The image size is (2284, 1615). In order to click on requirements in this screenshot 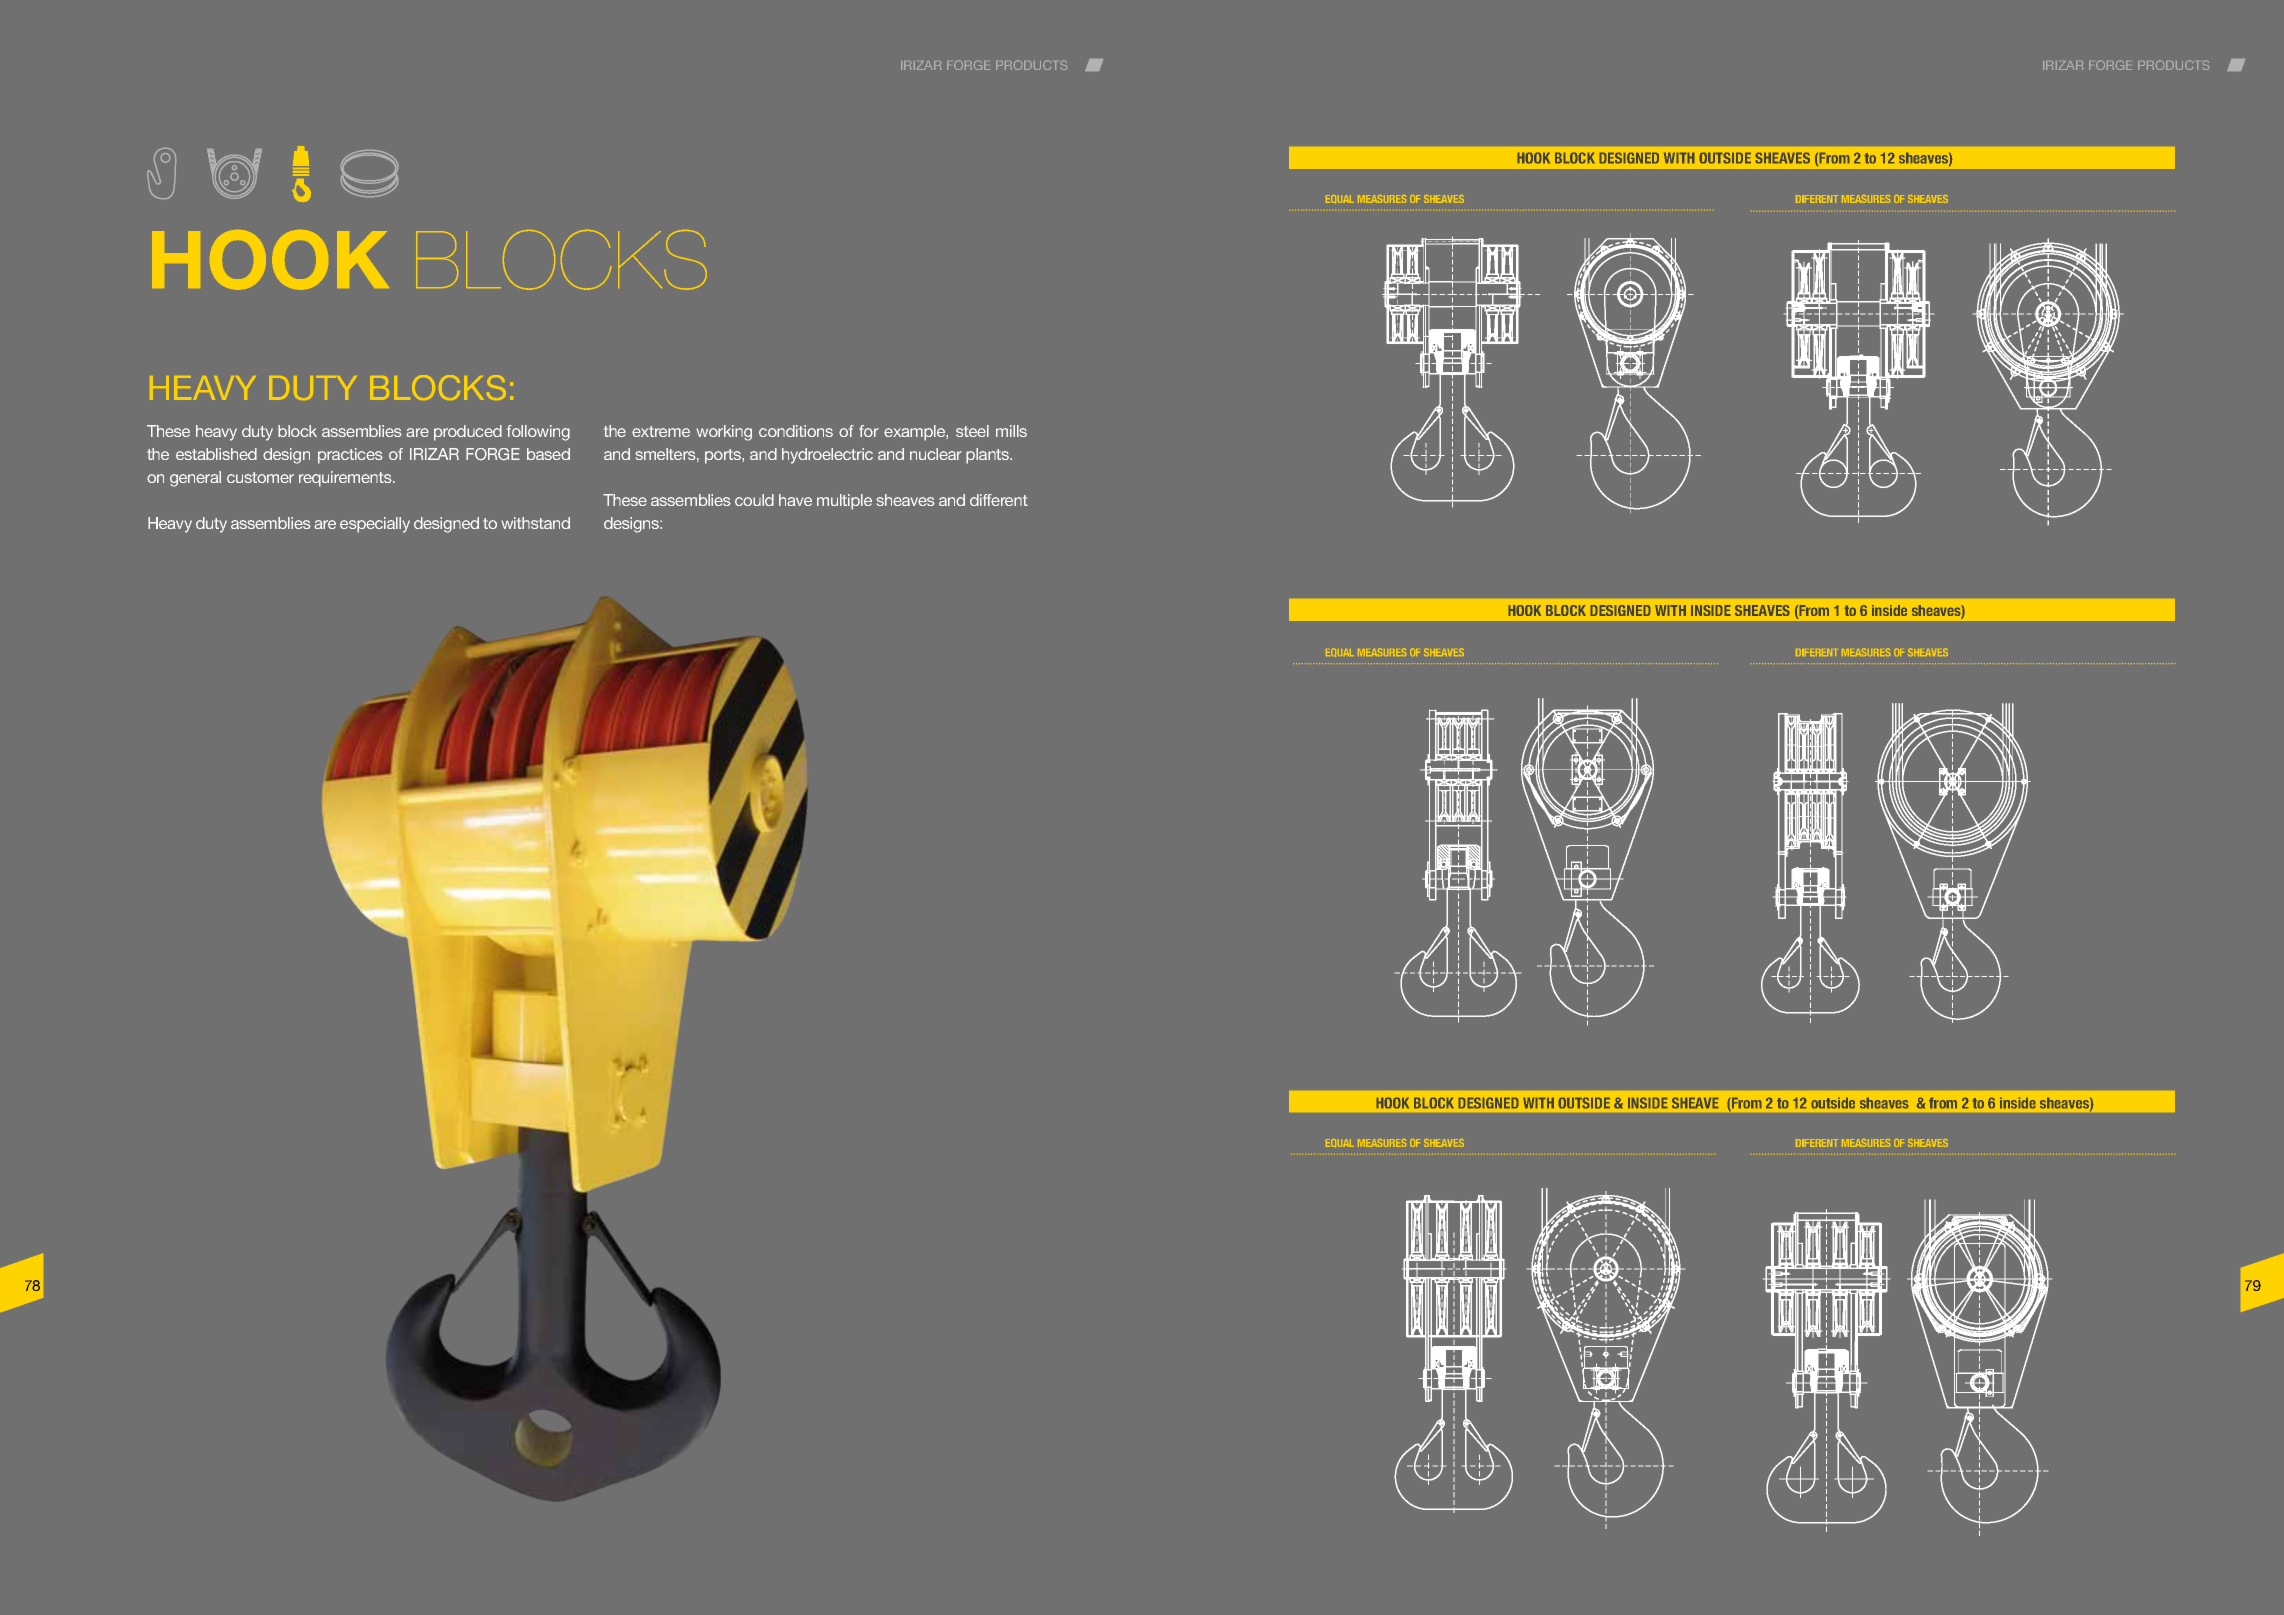, I will do `click(346, 479)`.
